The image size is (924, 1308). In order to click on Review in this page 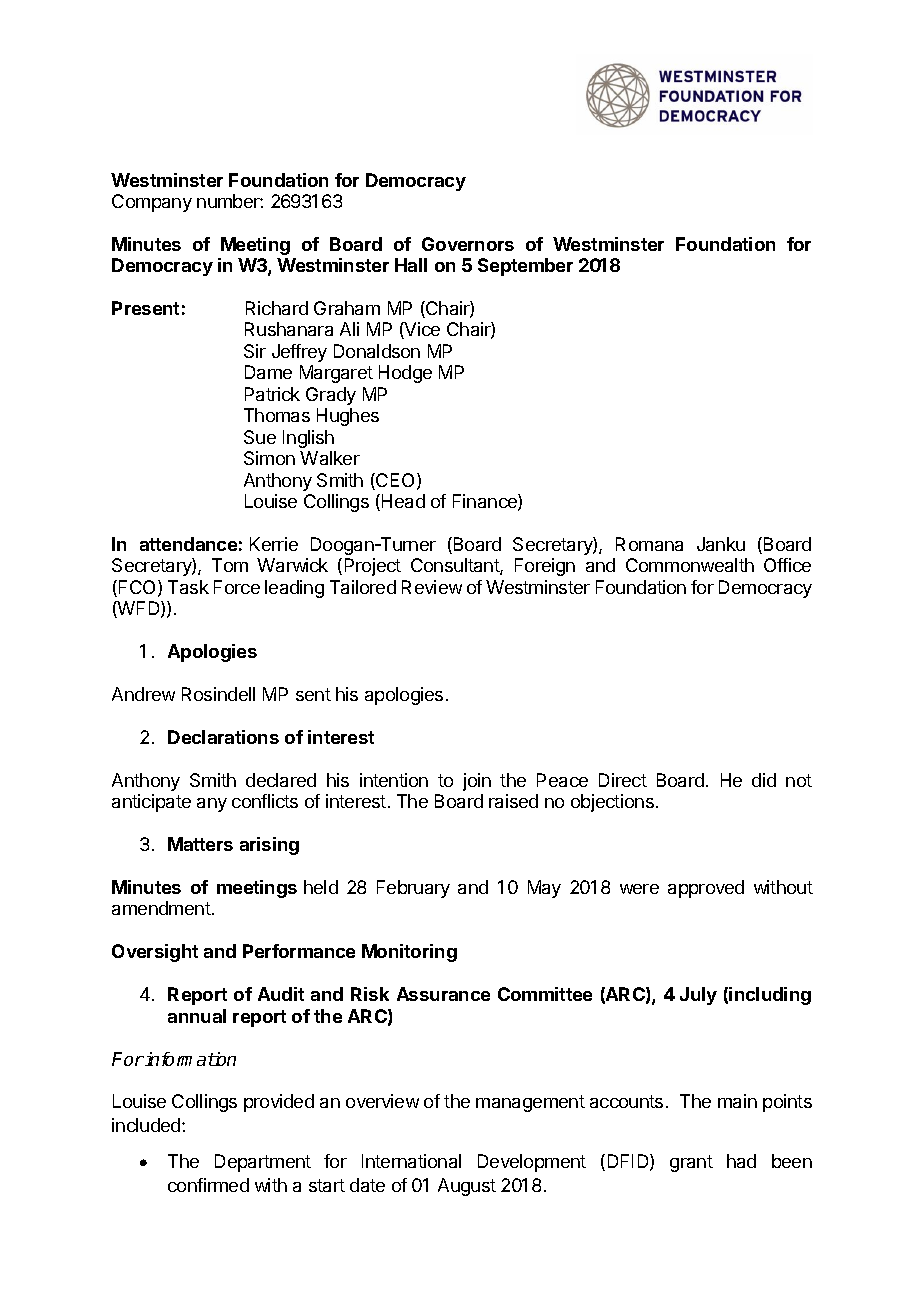, I will do `click(432, 587)`.
